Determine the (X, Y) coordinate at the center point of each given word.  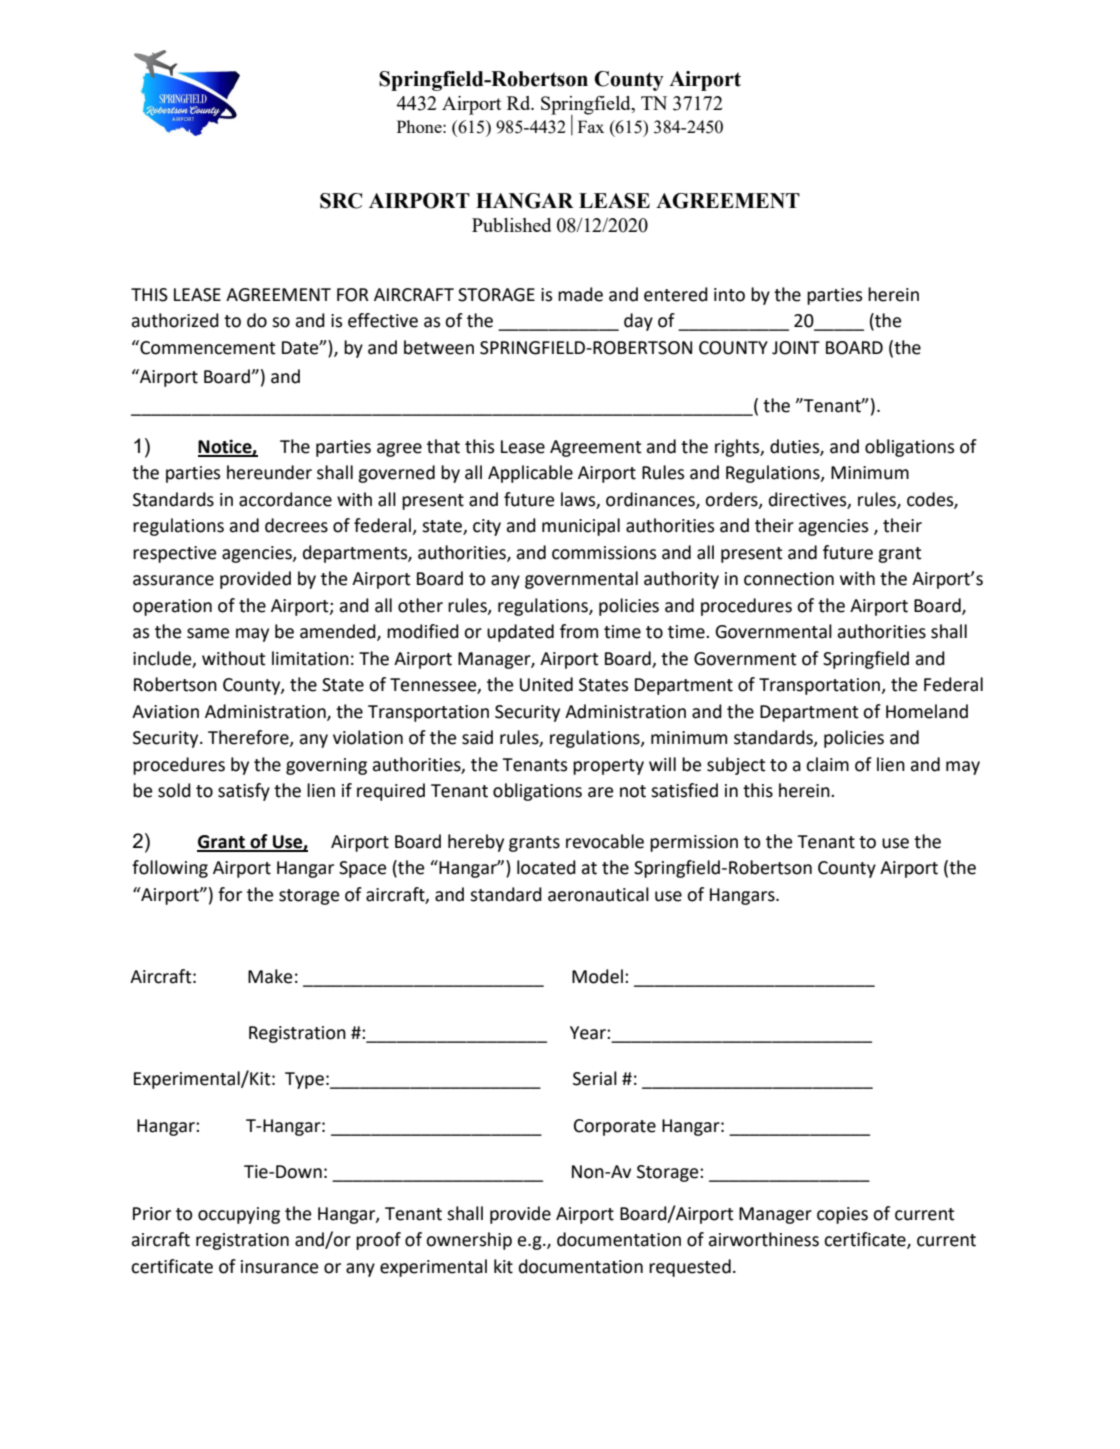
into (729, 295)
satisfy (244, 792)
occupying (239, 1215)
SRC (341, 201)
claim (827, 764)
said (477, 737)
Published (511, 225)
